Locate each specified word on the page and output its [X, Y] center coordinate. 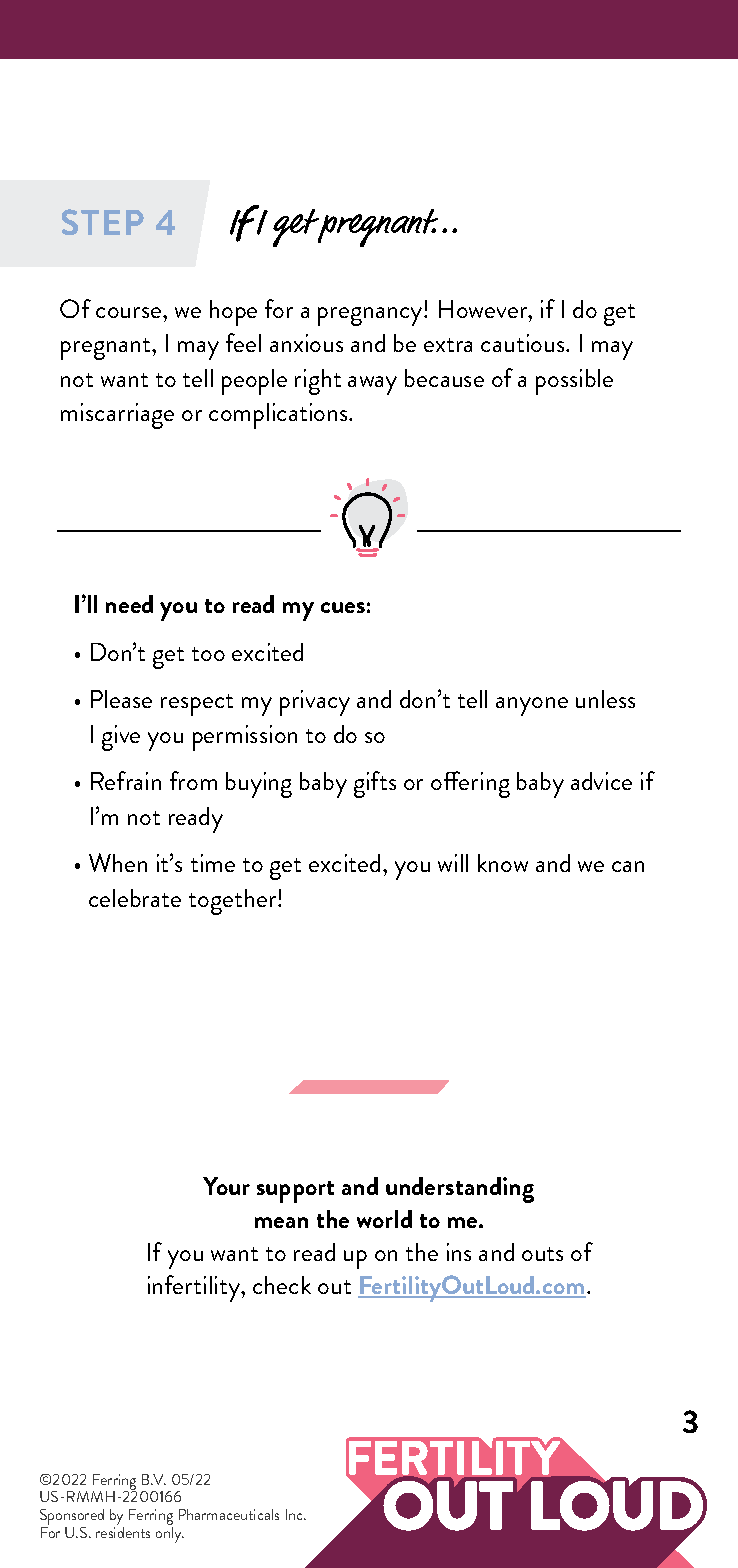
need [129, 604]
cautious [524, 343]
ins [459, 1252]
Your [226, 1186]
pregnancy [371, 316]
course [130, 312]
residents [123, 1532]
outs [542, 1254]
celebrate [135, 898]
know [503, 863]
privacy [315, 703]
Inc [295, 1514]
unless [605, 699]
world [384, 1219]
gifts [375, 784]
